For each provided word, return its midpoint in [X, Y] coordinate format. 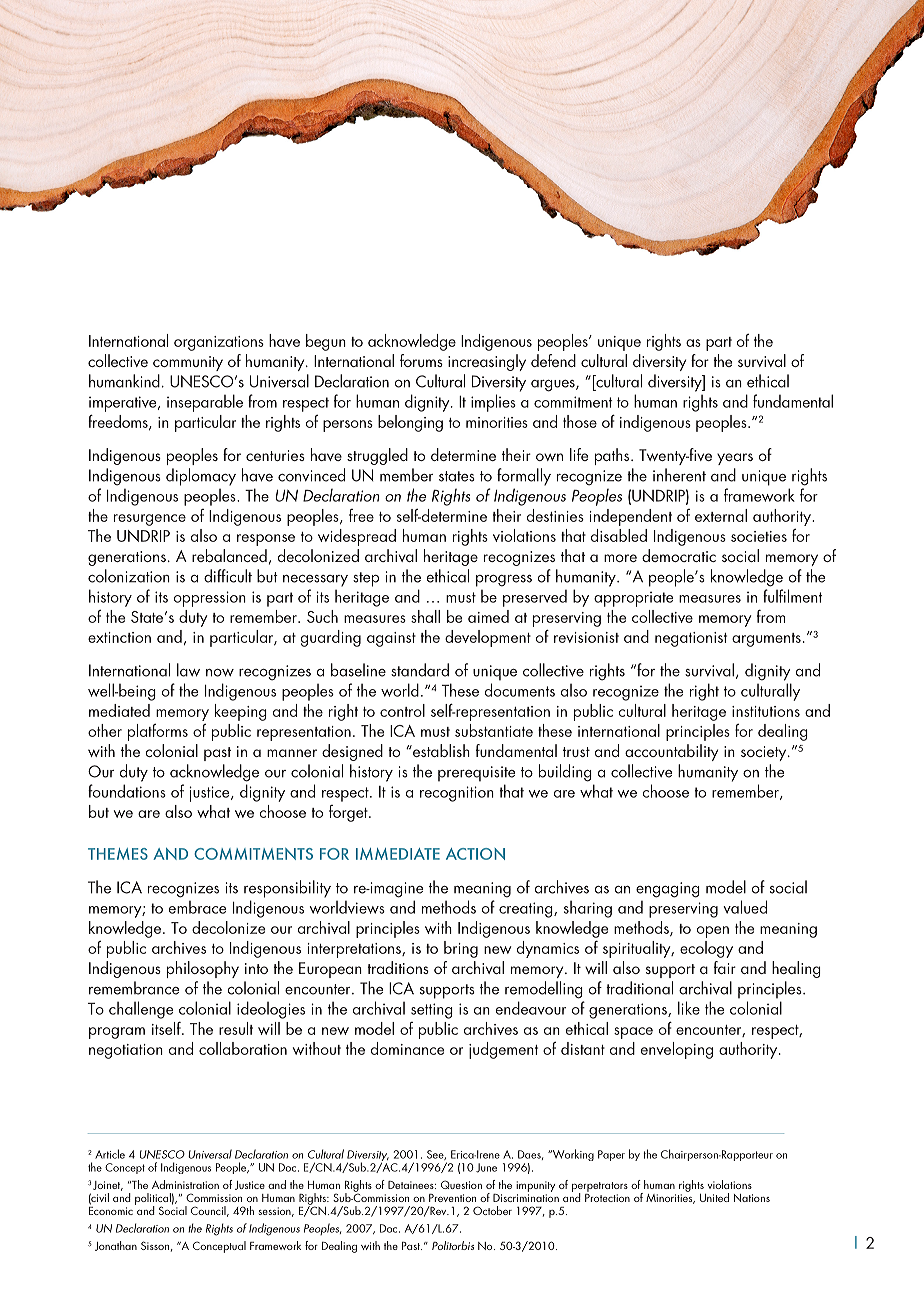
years [735, 459]
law [188, 670]
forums [421, 360]
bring [461, 949]
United [714, 1197]
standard [420, 670]
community [188, 363]
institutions [766, 711]
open [713, 932]
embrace [197, 907]
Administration [185, 1184]
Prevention [452, 1198]
